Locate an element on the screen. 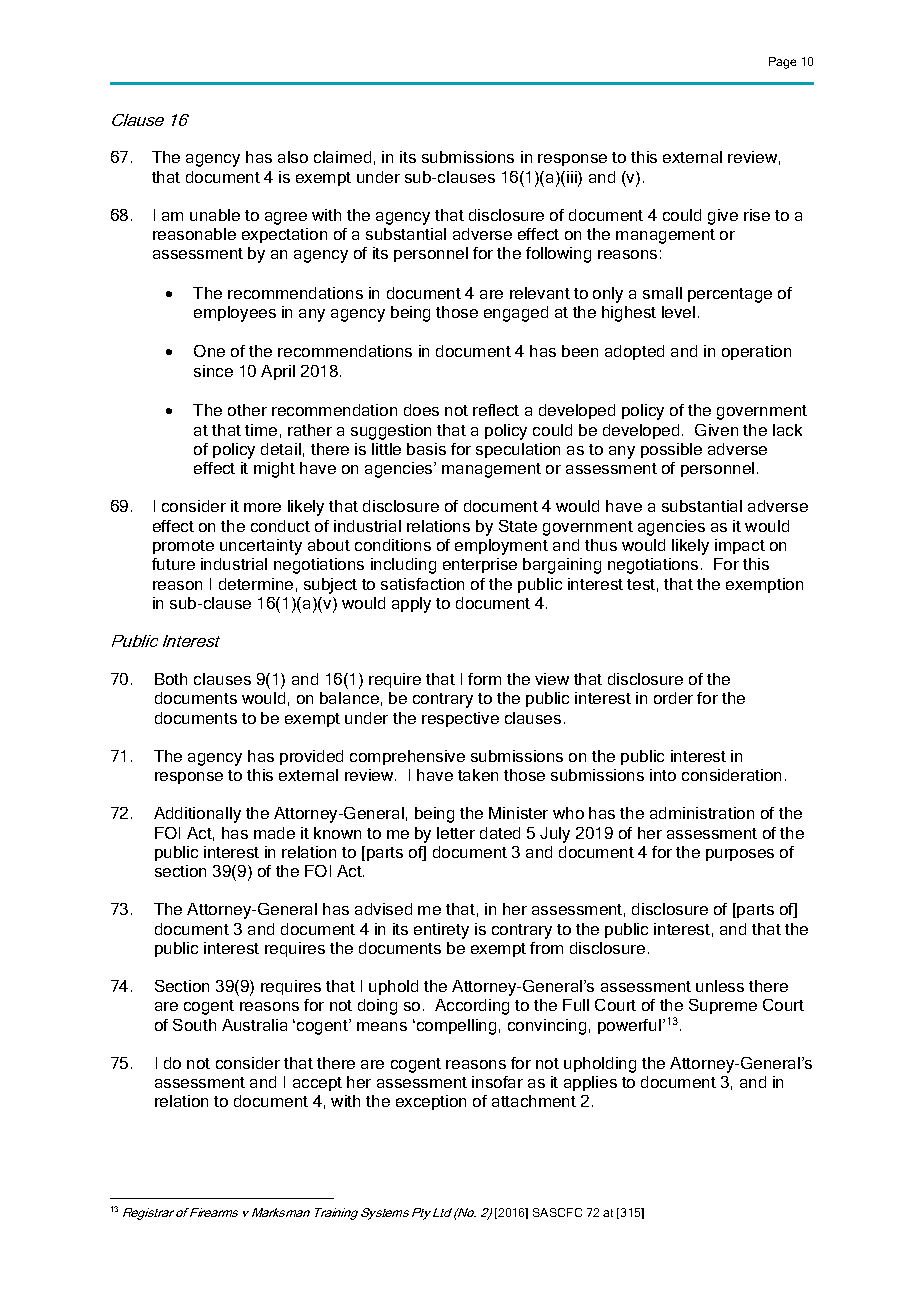 The height and width of the screenshot is (1308, 924). Page is located at coordinates (782, 63).
